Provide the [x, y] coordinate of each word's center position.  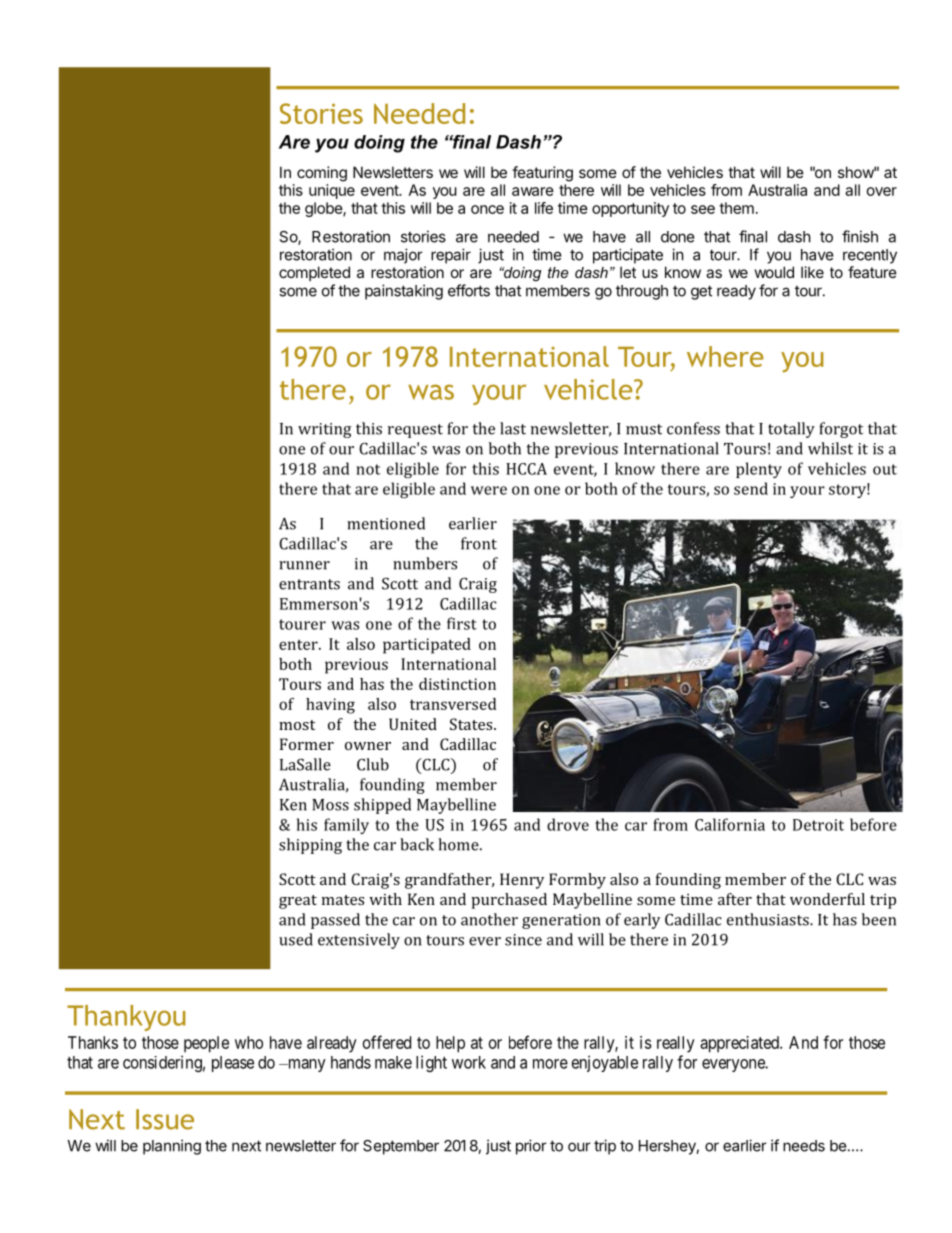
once [487, 209]
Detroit [818, 825]
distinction [457, 684]
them [736, 208]
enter [299, 645]
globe [324, 209]
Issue [165, 1119]
